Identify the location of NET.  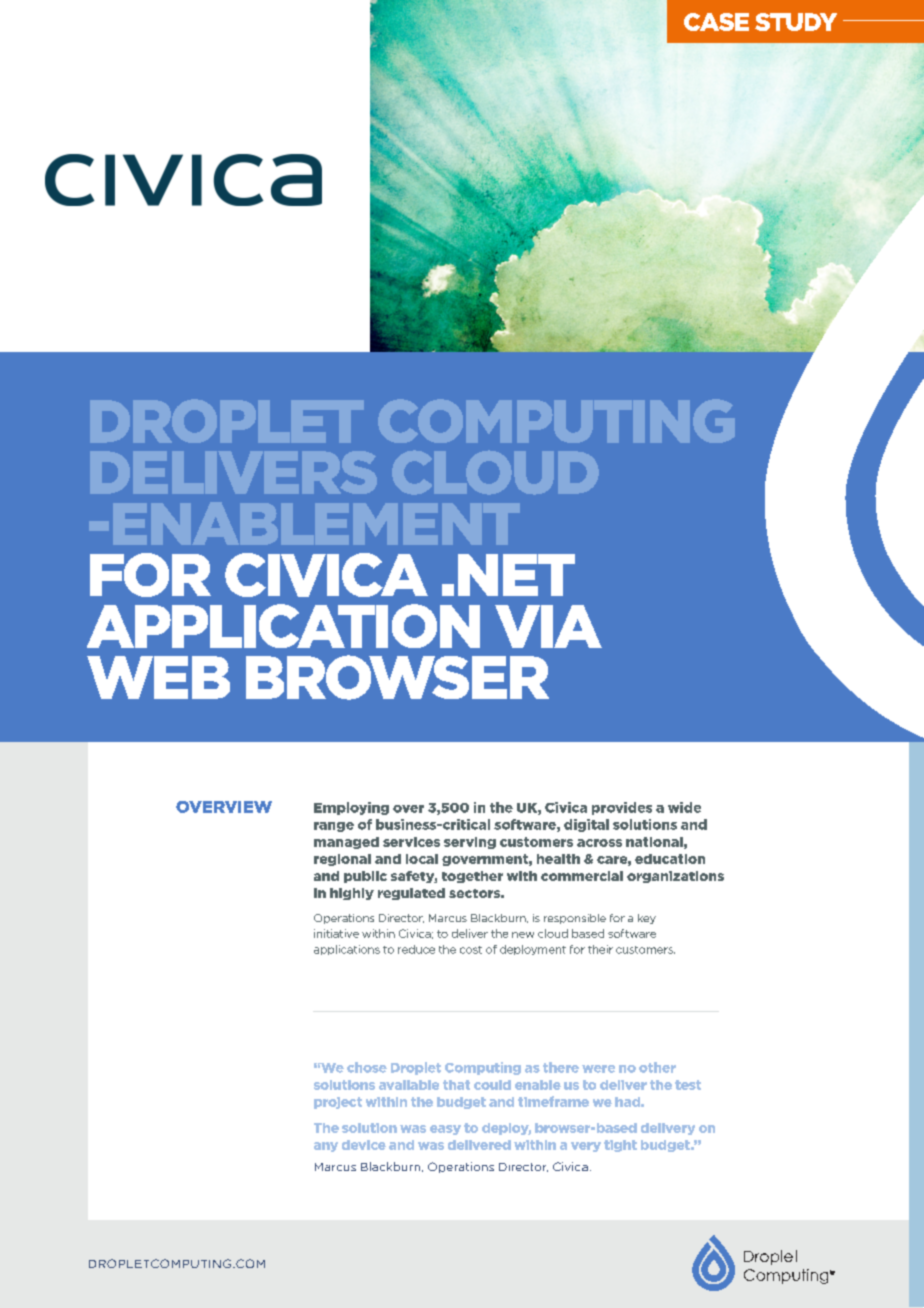
(516, 575).
